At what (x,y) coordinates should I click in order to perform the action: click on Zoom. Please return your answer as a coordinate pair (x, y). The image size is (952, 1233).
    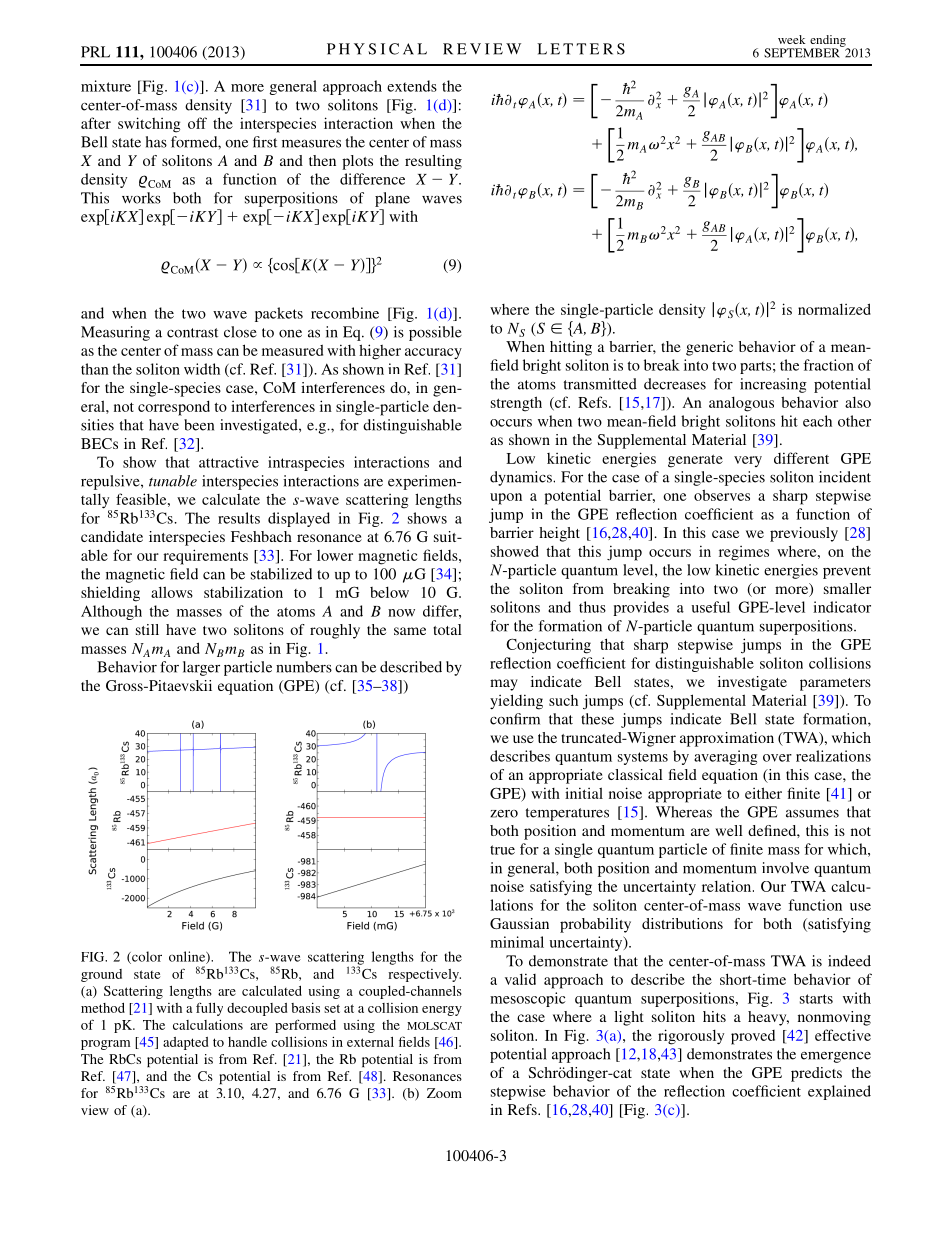
    Looking at the image, I should click on (444, 1093).
